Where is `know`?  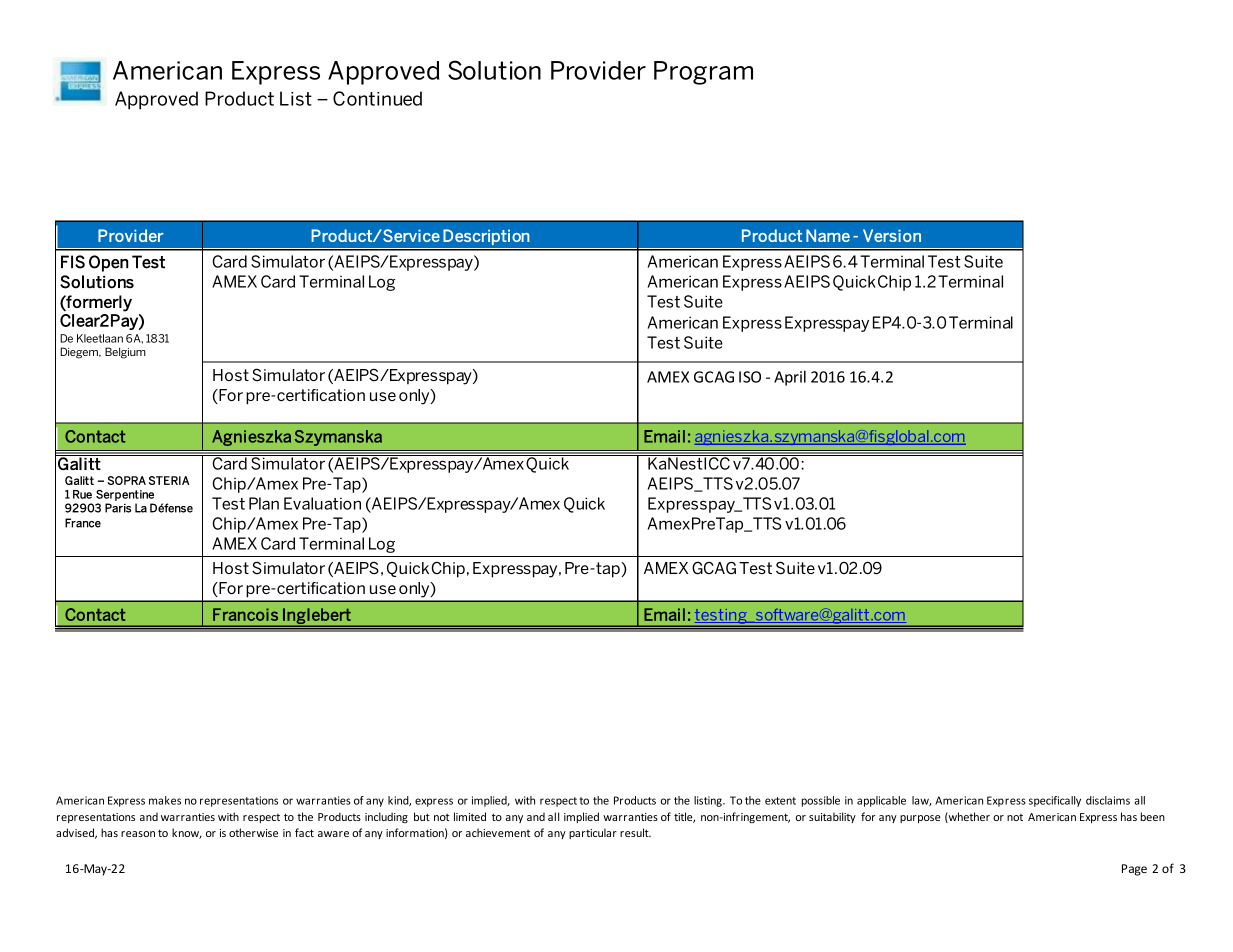
know is located at coordinates (187, 833).
